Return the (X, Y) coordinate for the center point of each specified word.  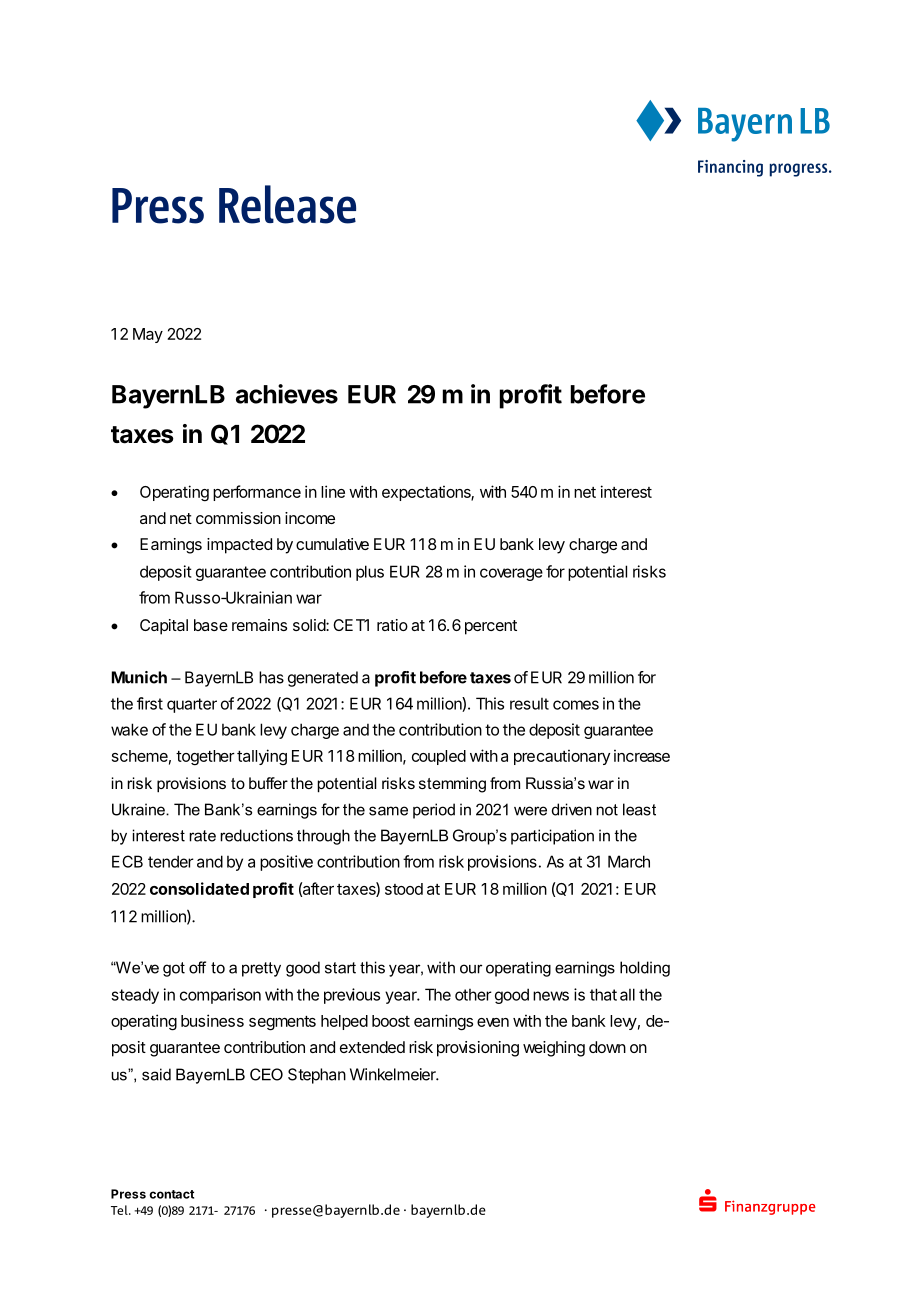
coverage (511, 574)
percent (491, 627)
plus (370, 573)
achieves (287, 394)
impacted (239, 546)
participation (552, 837)
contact (171, 1194)
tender (171, 861)
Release (287, 204)
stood (404, 889)
